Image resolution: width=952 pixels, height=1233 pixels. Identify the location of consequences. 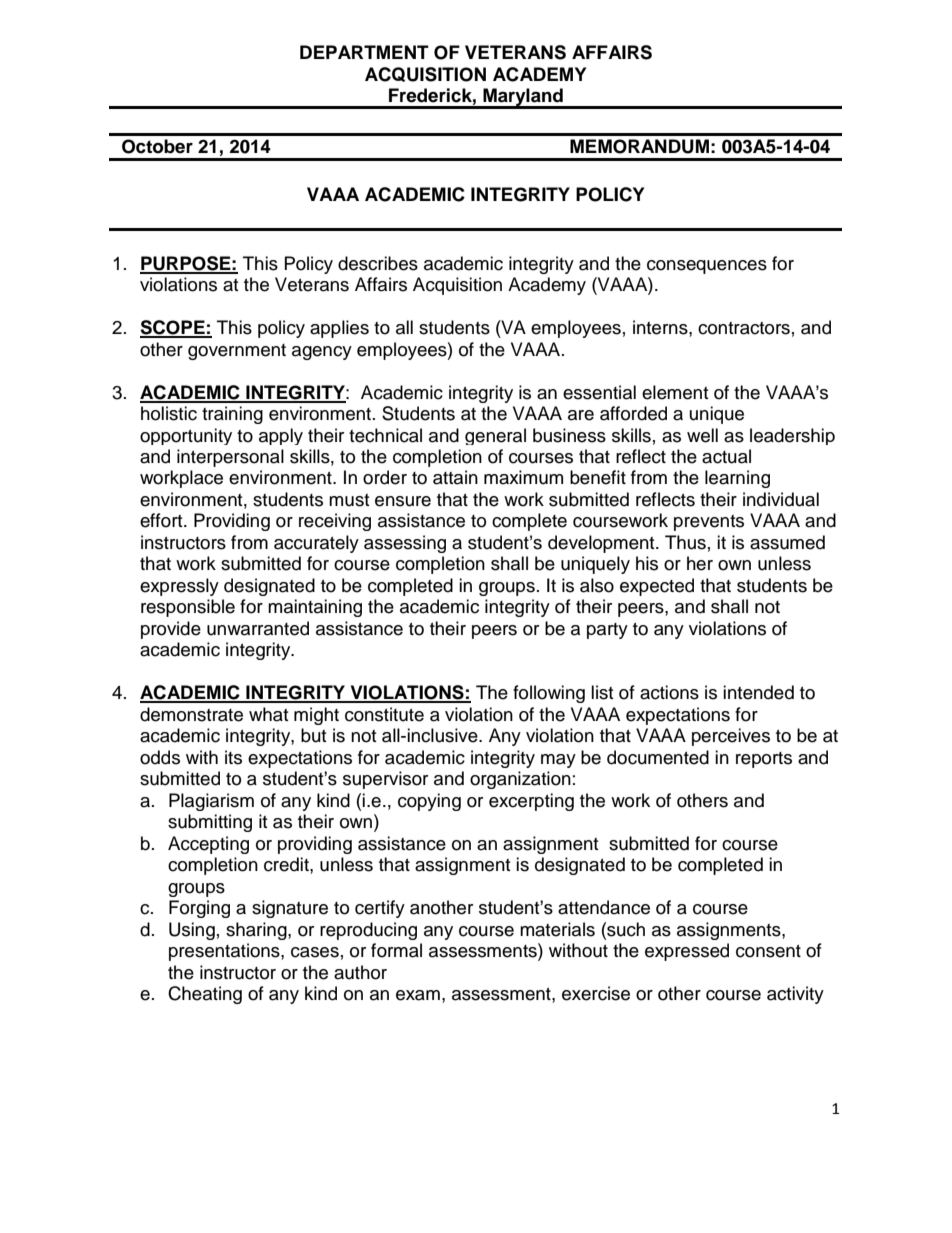
(707, 267).
